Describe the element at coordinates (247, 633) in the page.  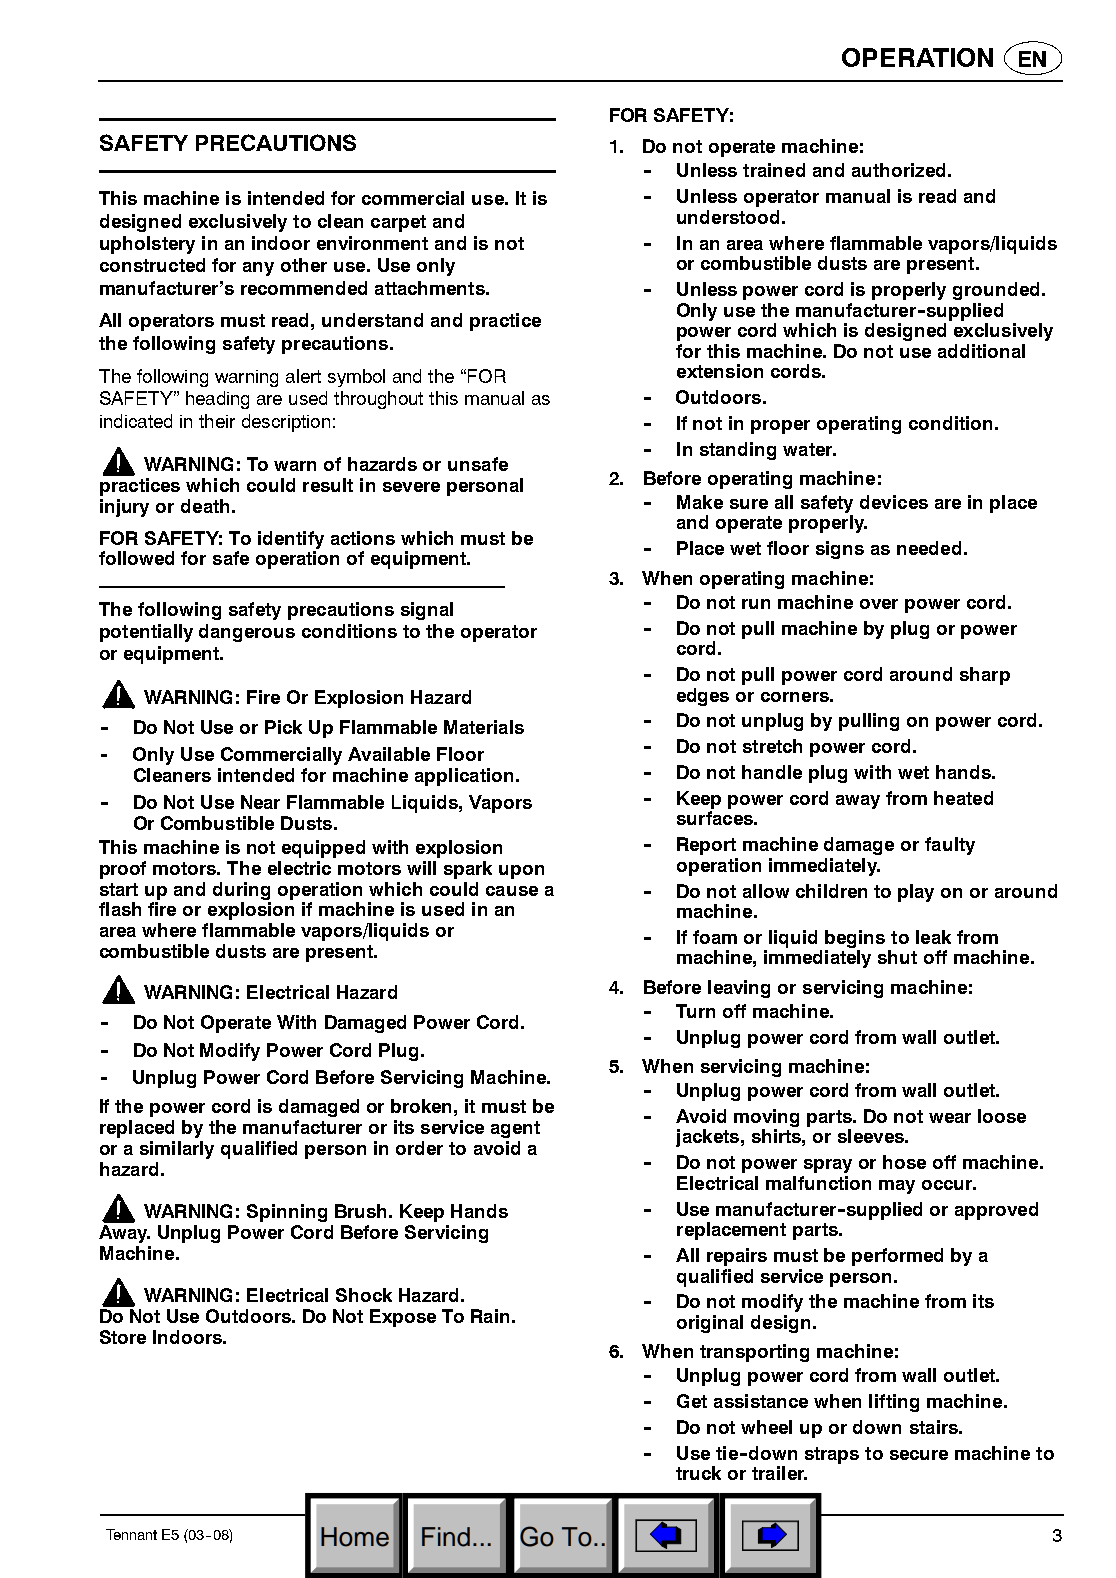
I see `dangerous` at that location.
